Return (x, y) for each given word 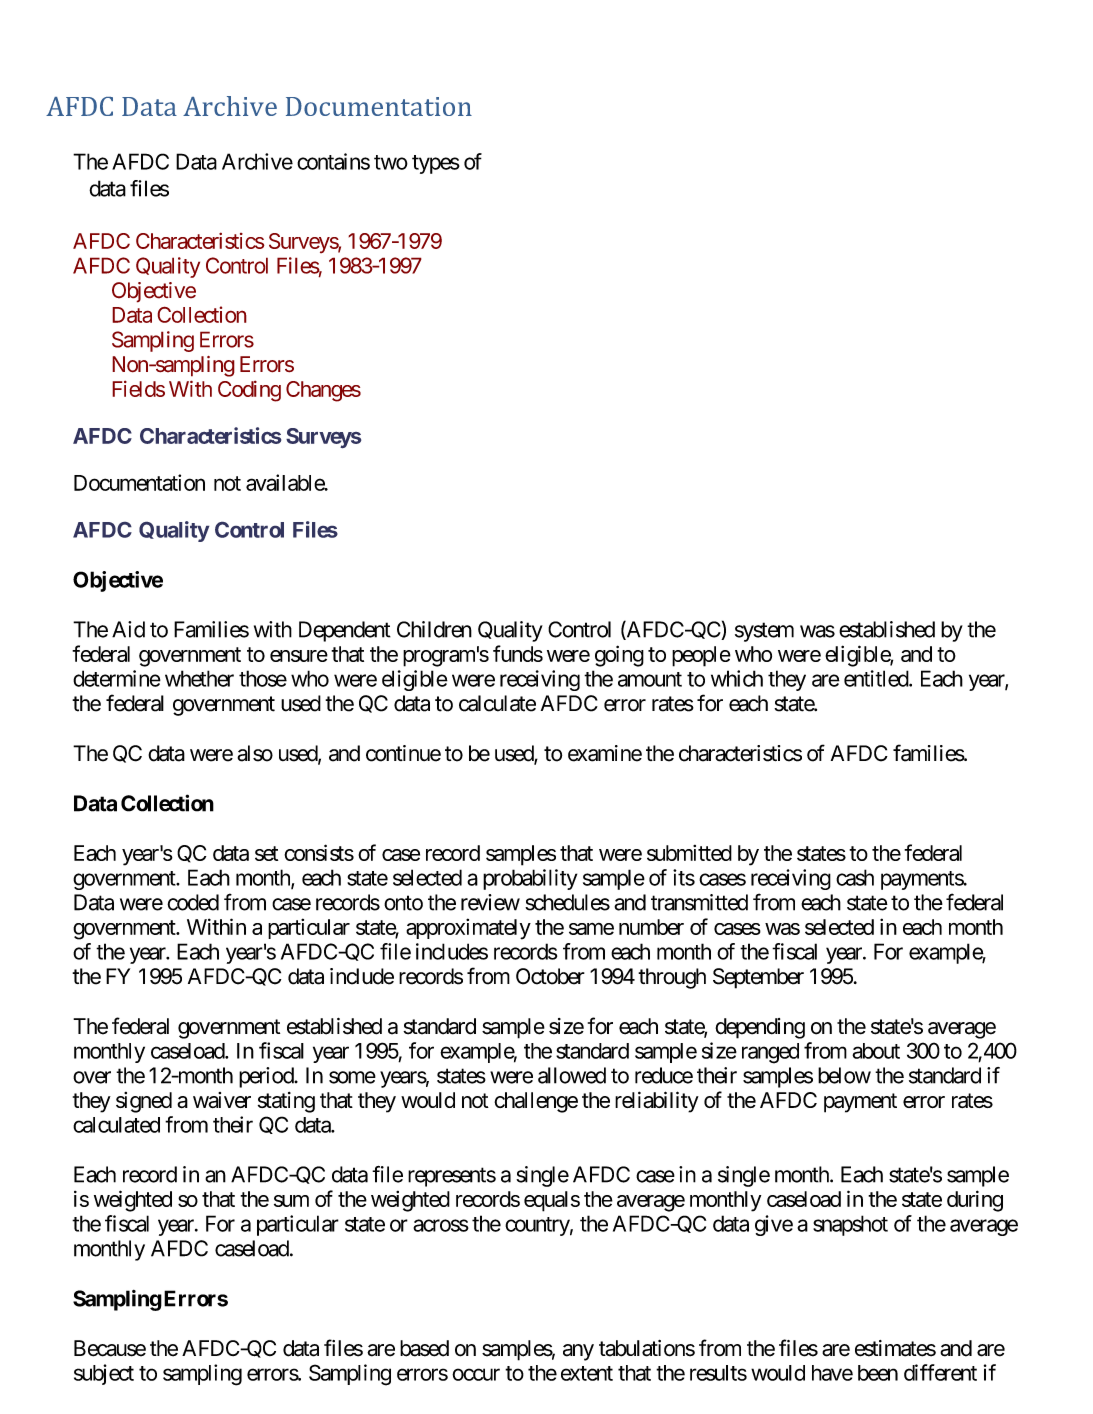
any (578, 1352)
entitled (877, 678)
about (876, 1051)
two (391, 162)
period (267, 1077)
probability (530, 879)
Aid (128, 629)
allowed (572, 1075)
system (764, 632)
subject (104, 1374)
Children (434, 629)
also (255, 753)
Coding (249, 391)
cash (855, 877)
